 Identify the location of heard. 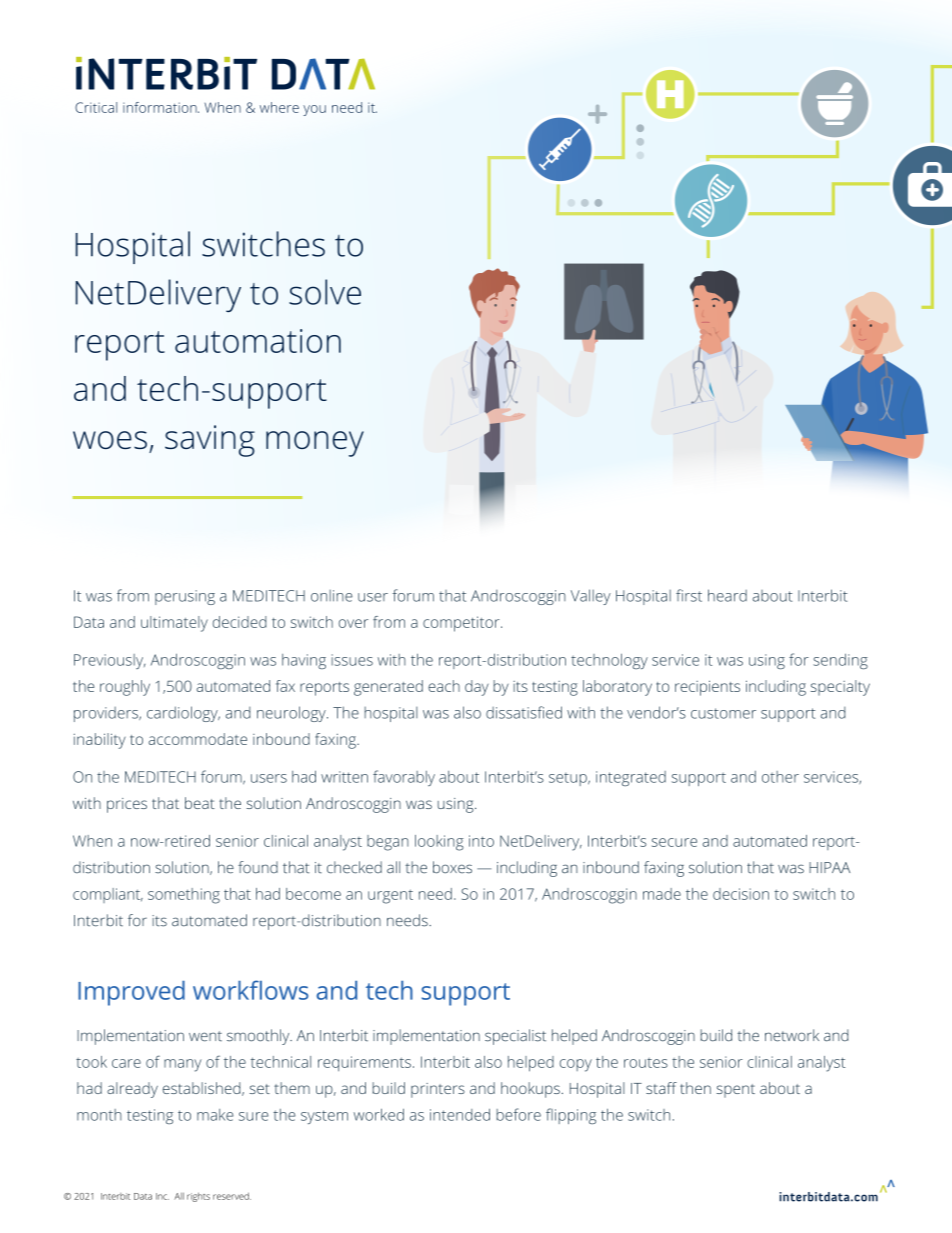
(727, 595).
